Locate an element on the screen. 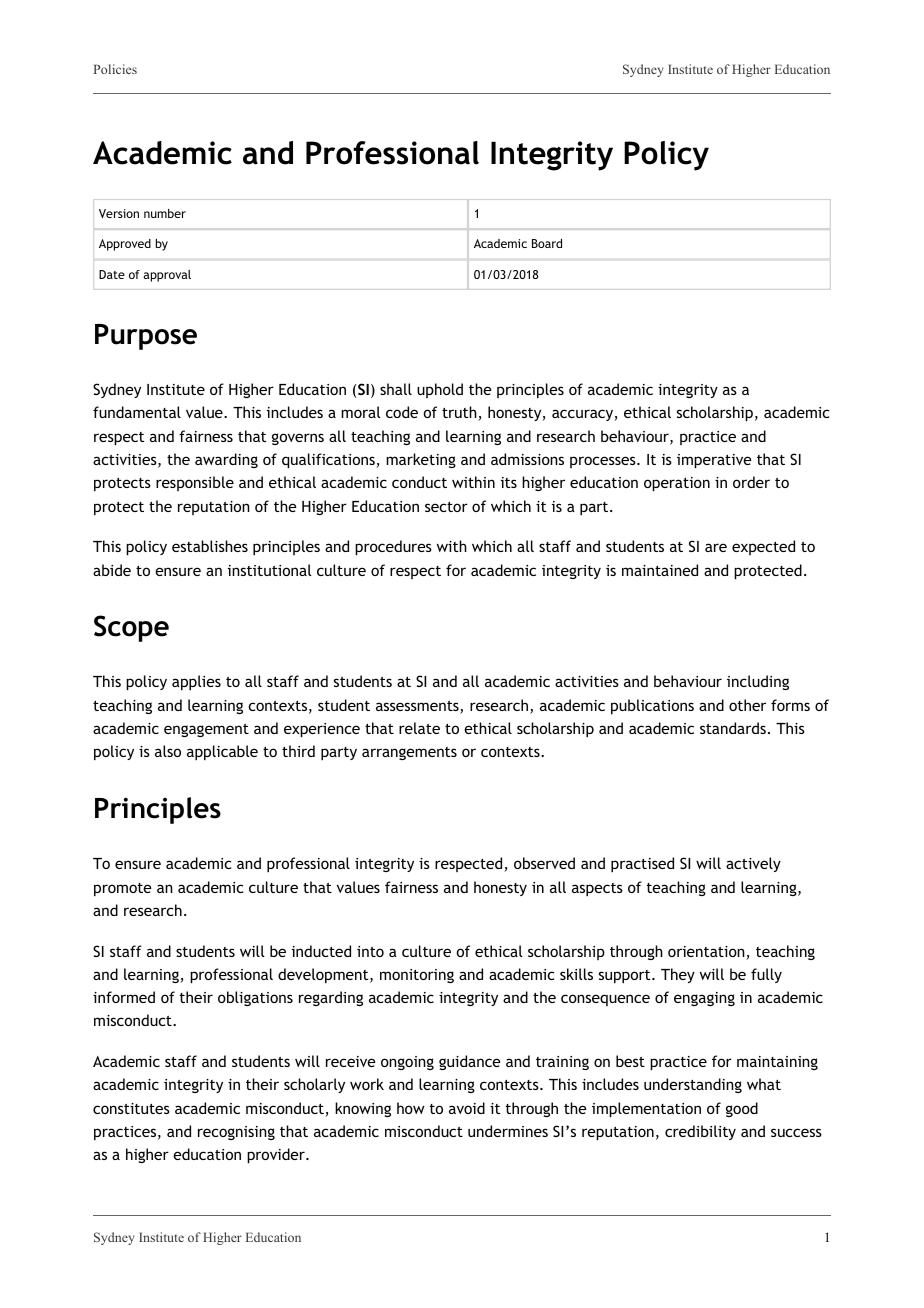 This screenshot has height=1308, width=924. imperative is located at coordinates (714, 461).
